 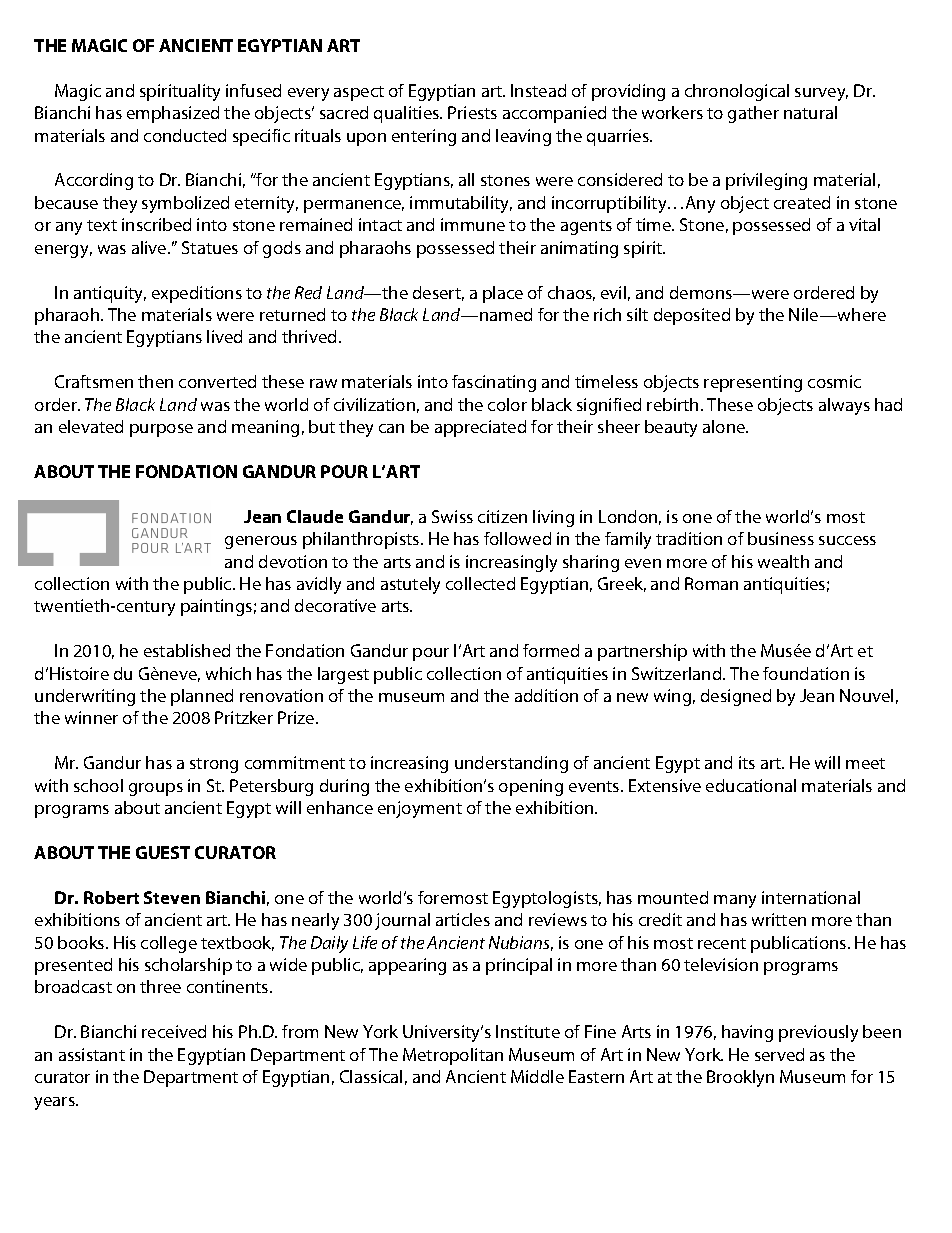 What do you see at coordinates (463, 919) in the screenshot?
I see `articles` at bounding box center [463, 919].
